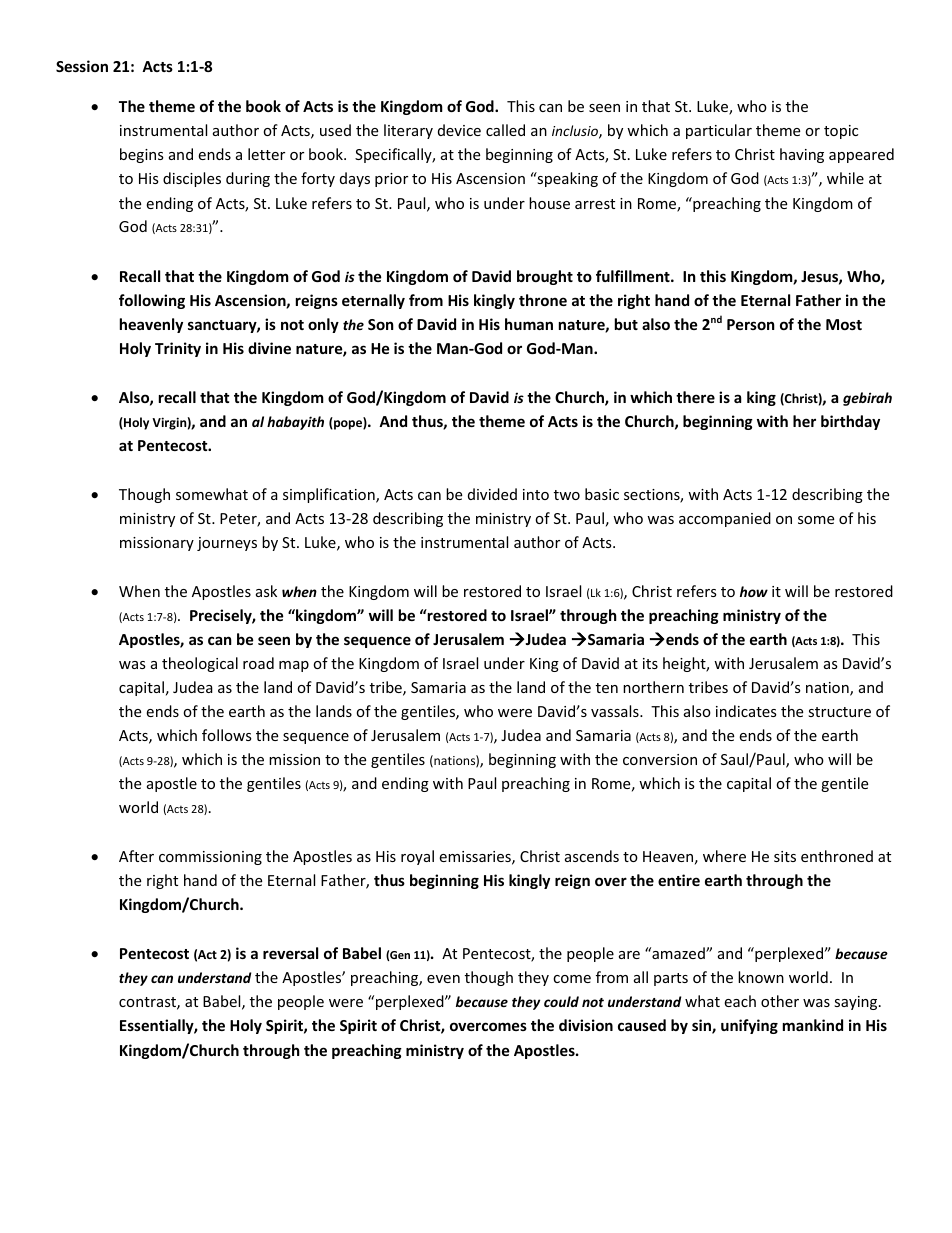 This image has height=1233, width=952. What do you see at coordinates (227, 544) in the image?
I see `journeys` at bounding box center [227, 544].
